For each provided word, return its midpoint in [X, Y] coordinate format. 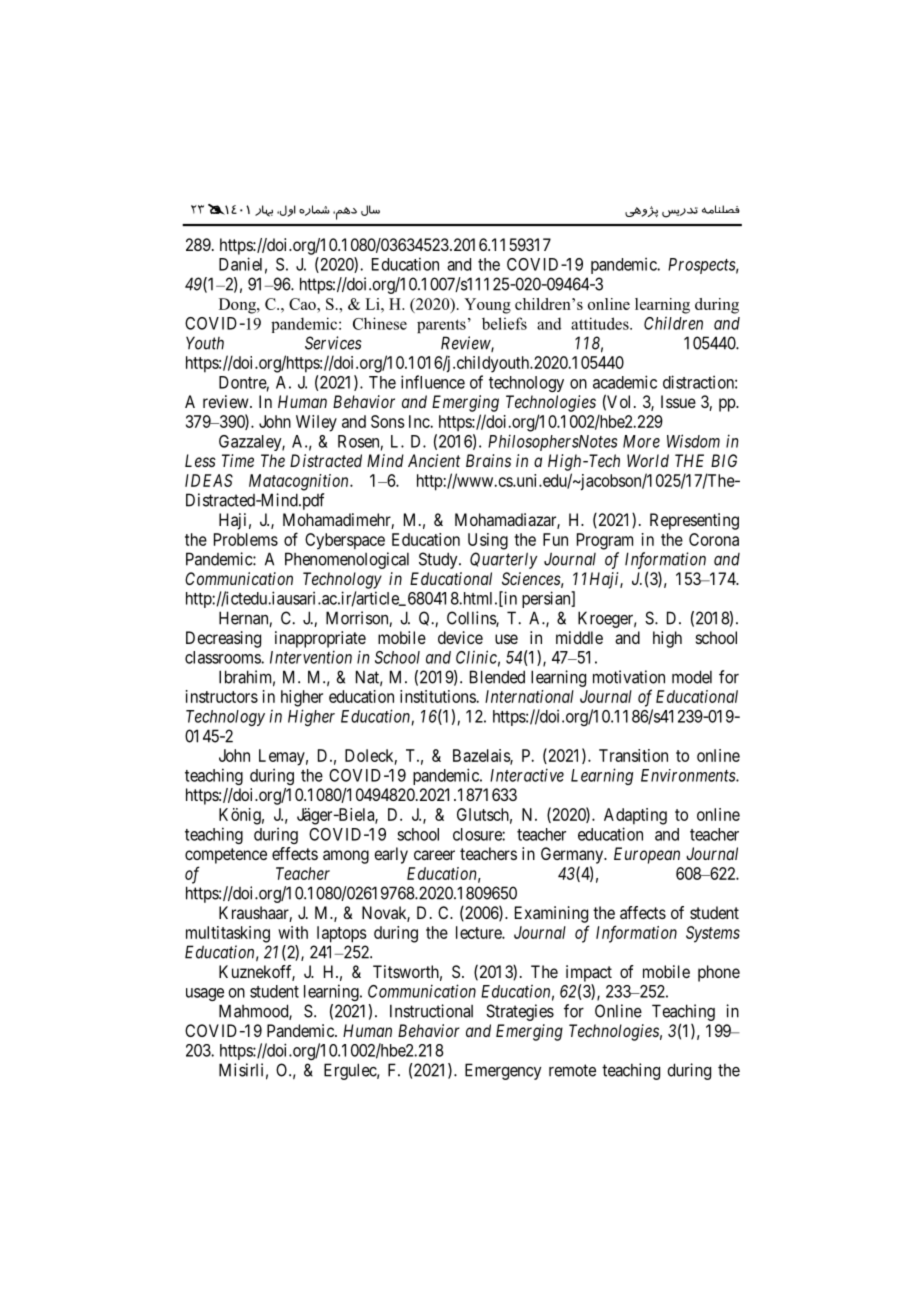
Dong [238, 306]
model [692, 677]
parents [441, 326]
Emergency [503, 1071]
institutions [438, 696]
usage [205, 994]
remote [572, 1070]
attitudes [601, 323]
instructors [222, 696]
